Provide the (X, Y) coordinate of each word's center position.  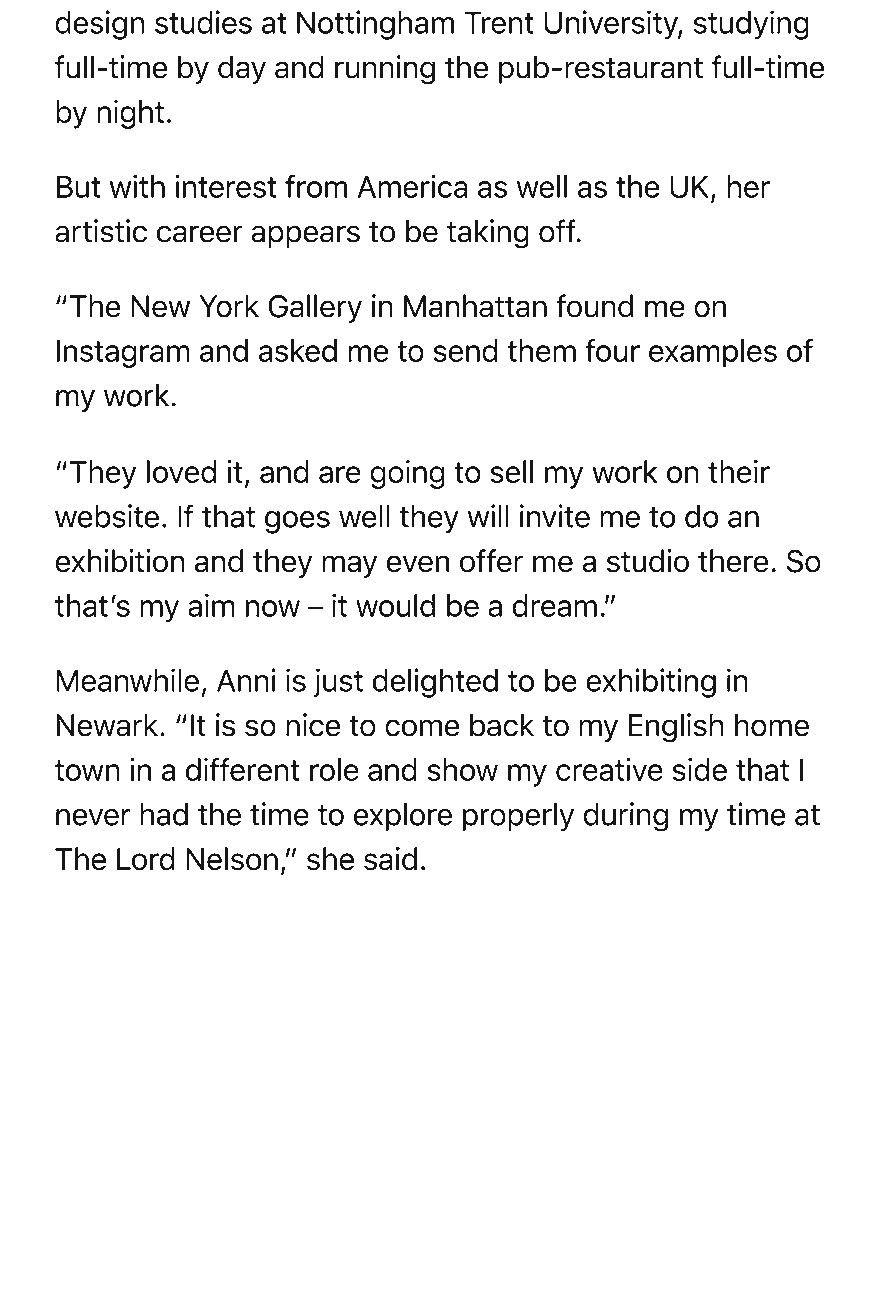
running (385, 70)
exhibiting (651, 683)
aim (211, 605)
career (200, 234)
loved (181, 471)
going (407, 474)
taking (488, 234)
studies (203, 22)
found (594, 306)
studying (751, 25)
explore (403, 816)
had (164, 814)
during (625, 817)
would (395, 605)
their (739, 471)
